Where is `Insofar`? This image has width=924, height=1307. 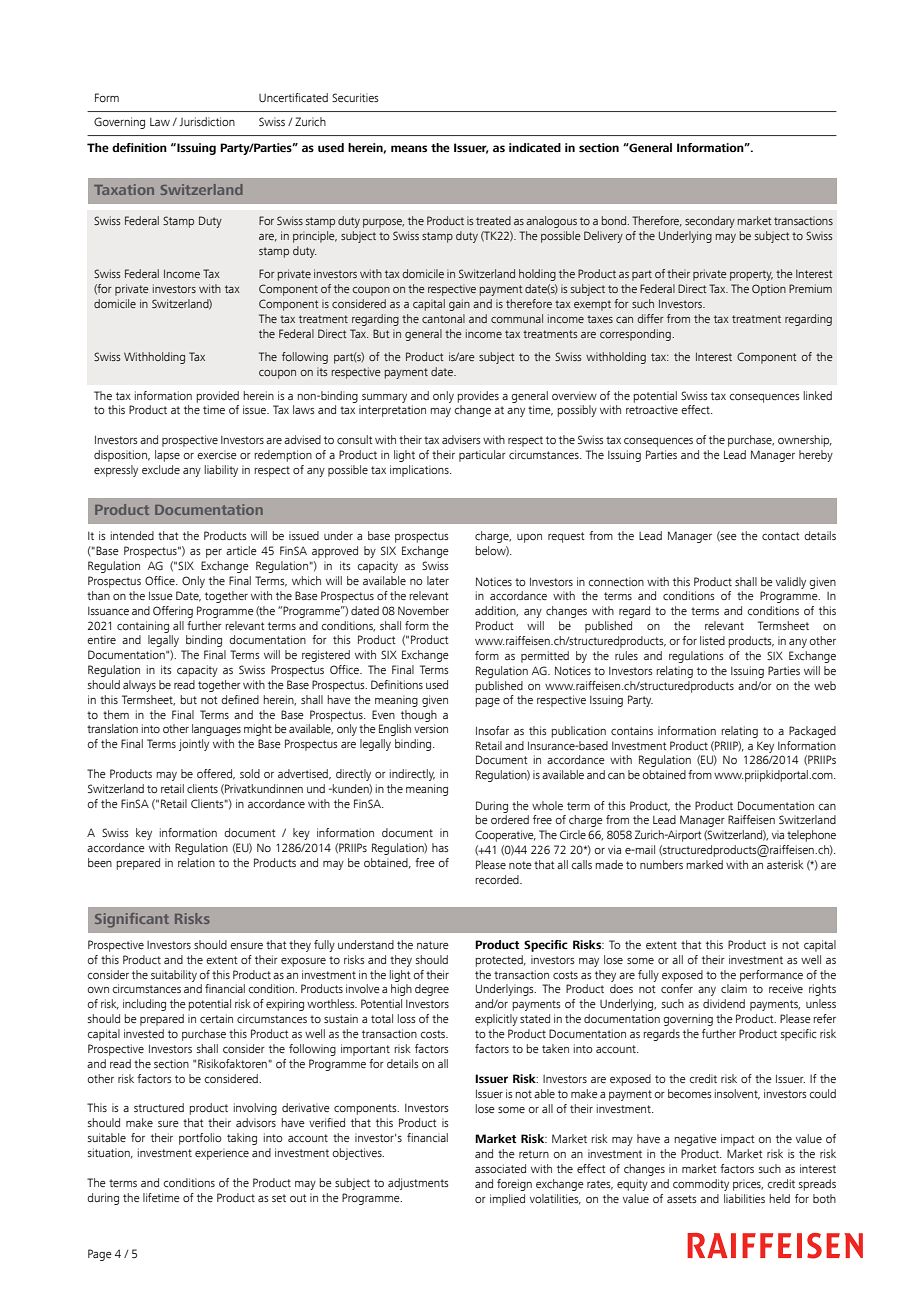 Insofar is located at coordinates (492, 730).
